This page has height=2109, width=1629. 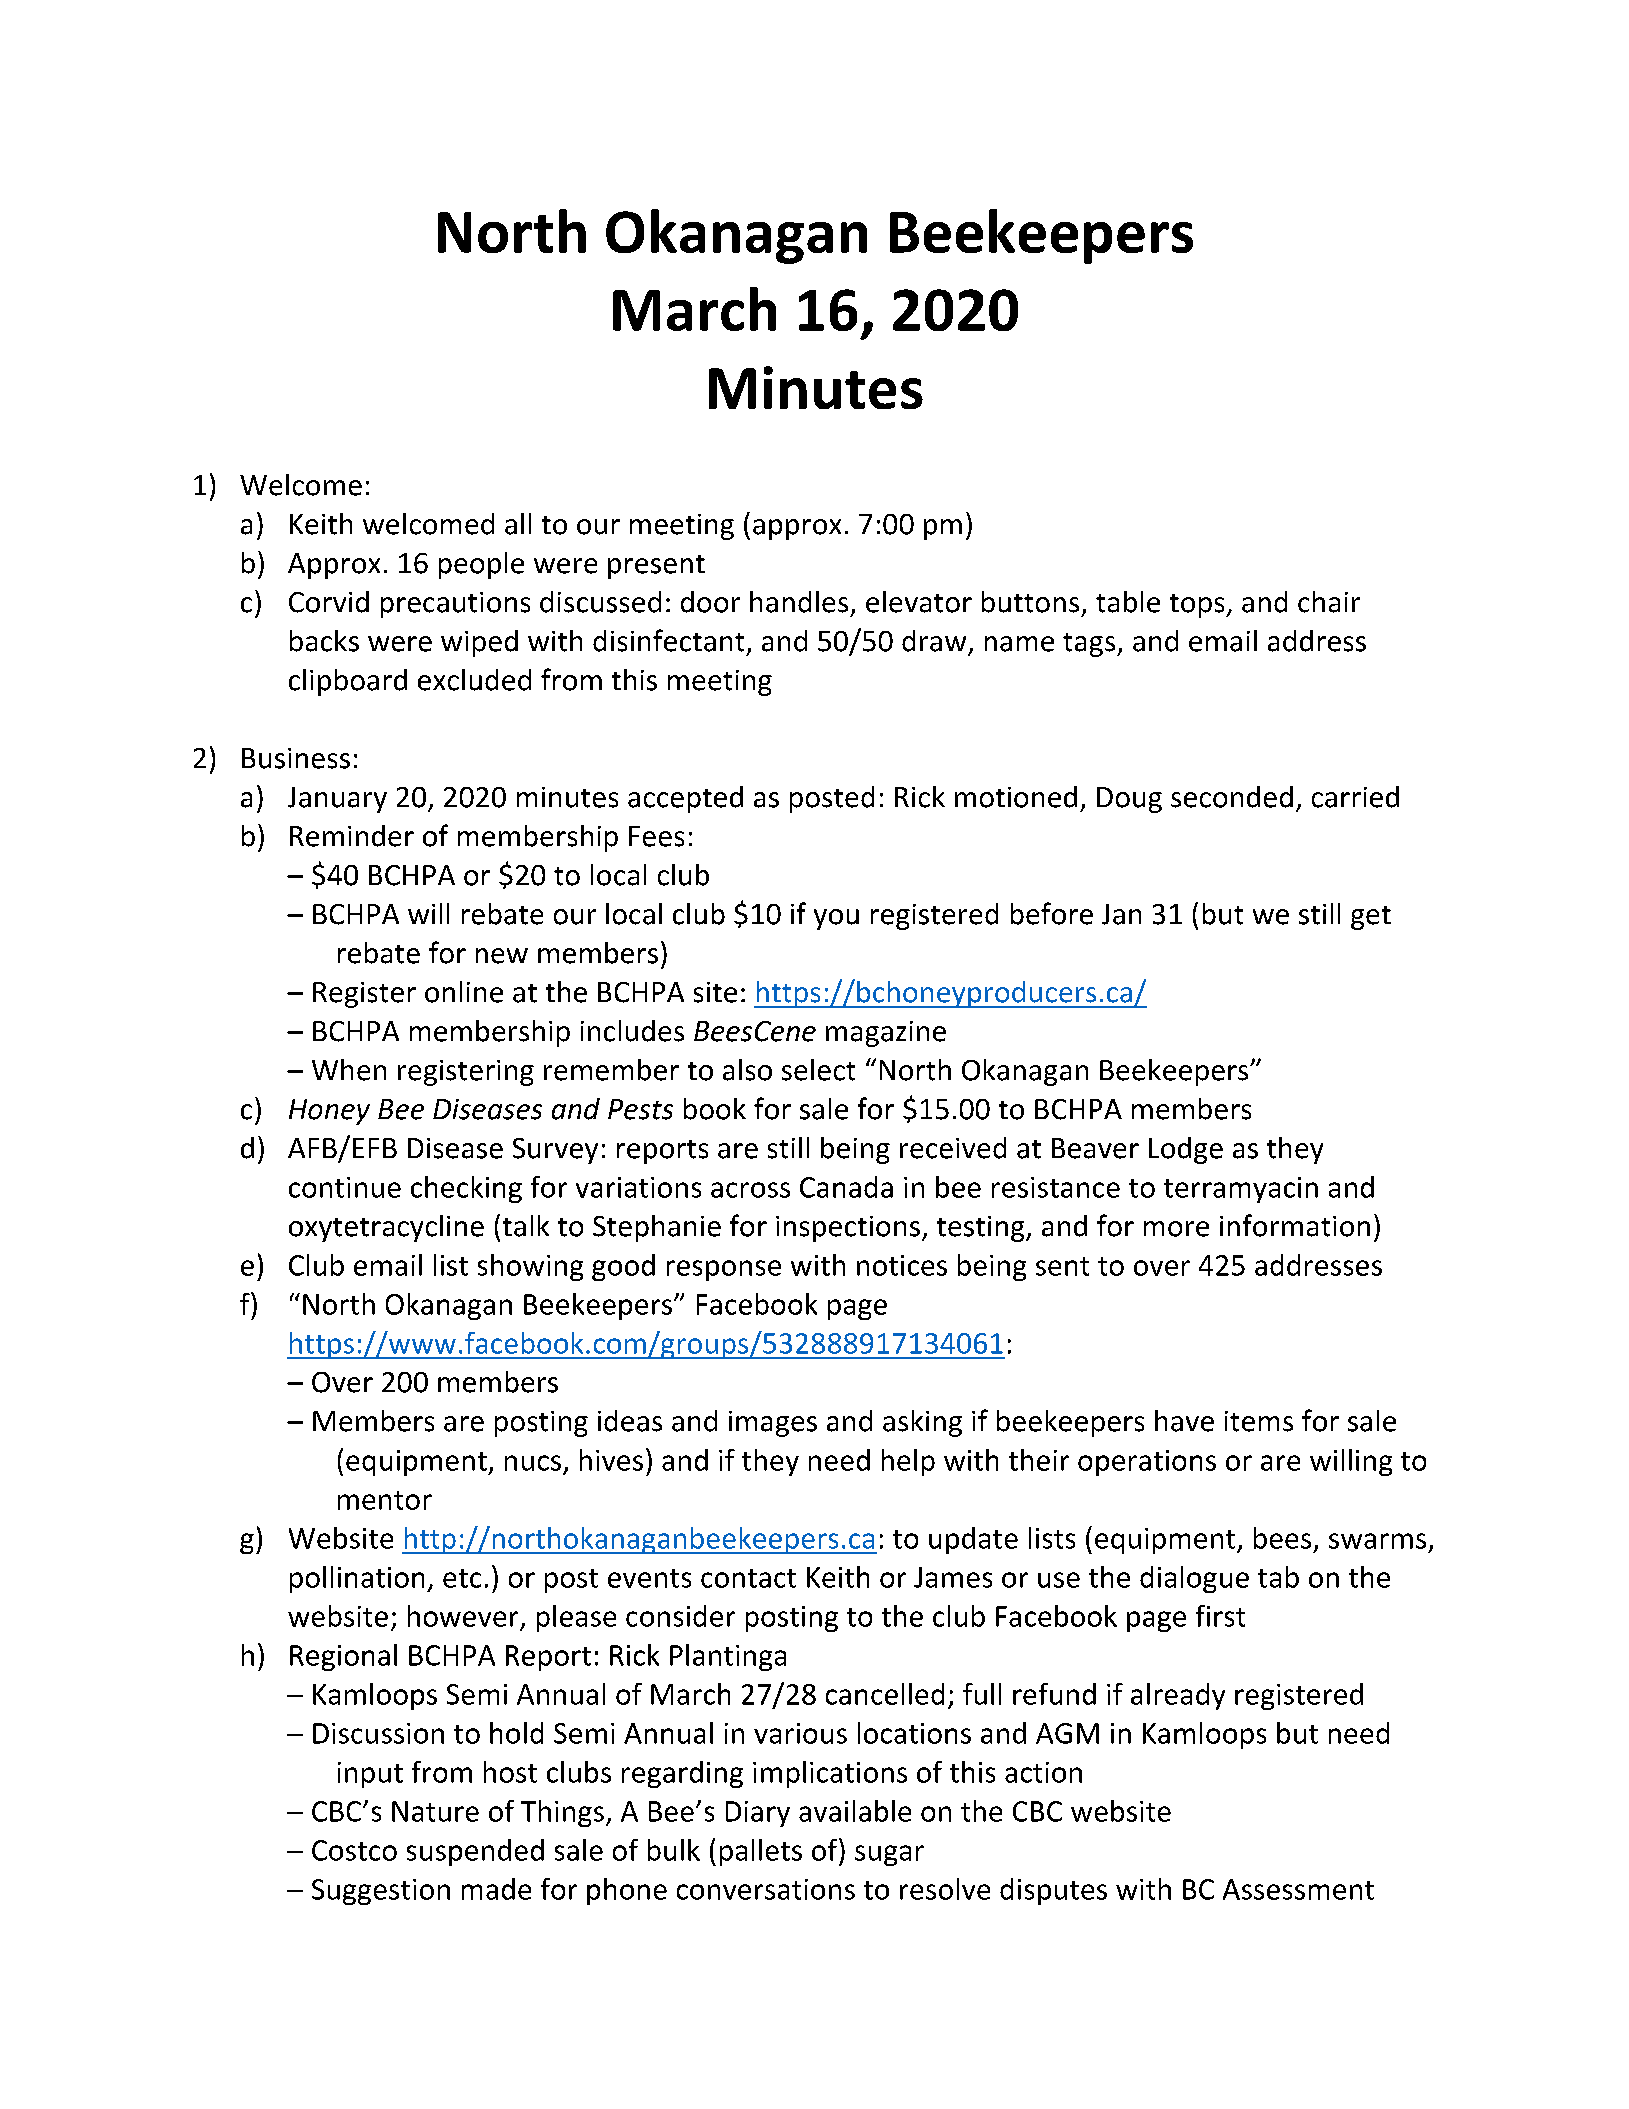 I want to click on sugar, so click(x=889, y=1855).
